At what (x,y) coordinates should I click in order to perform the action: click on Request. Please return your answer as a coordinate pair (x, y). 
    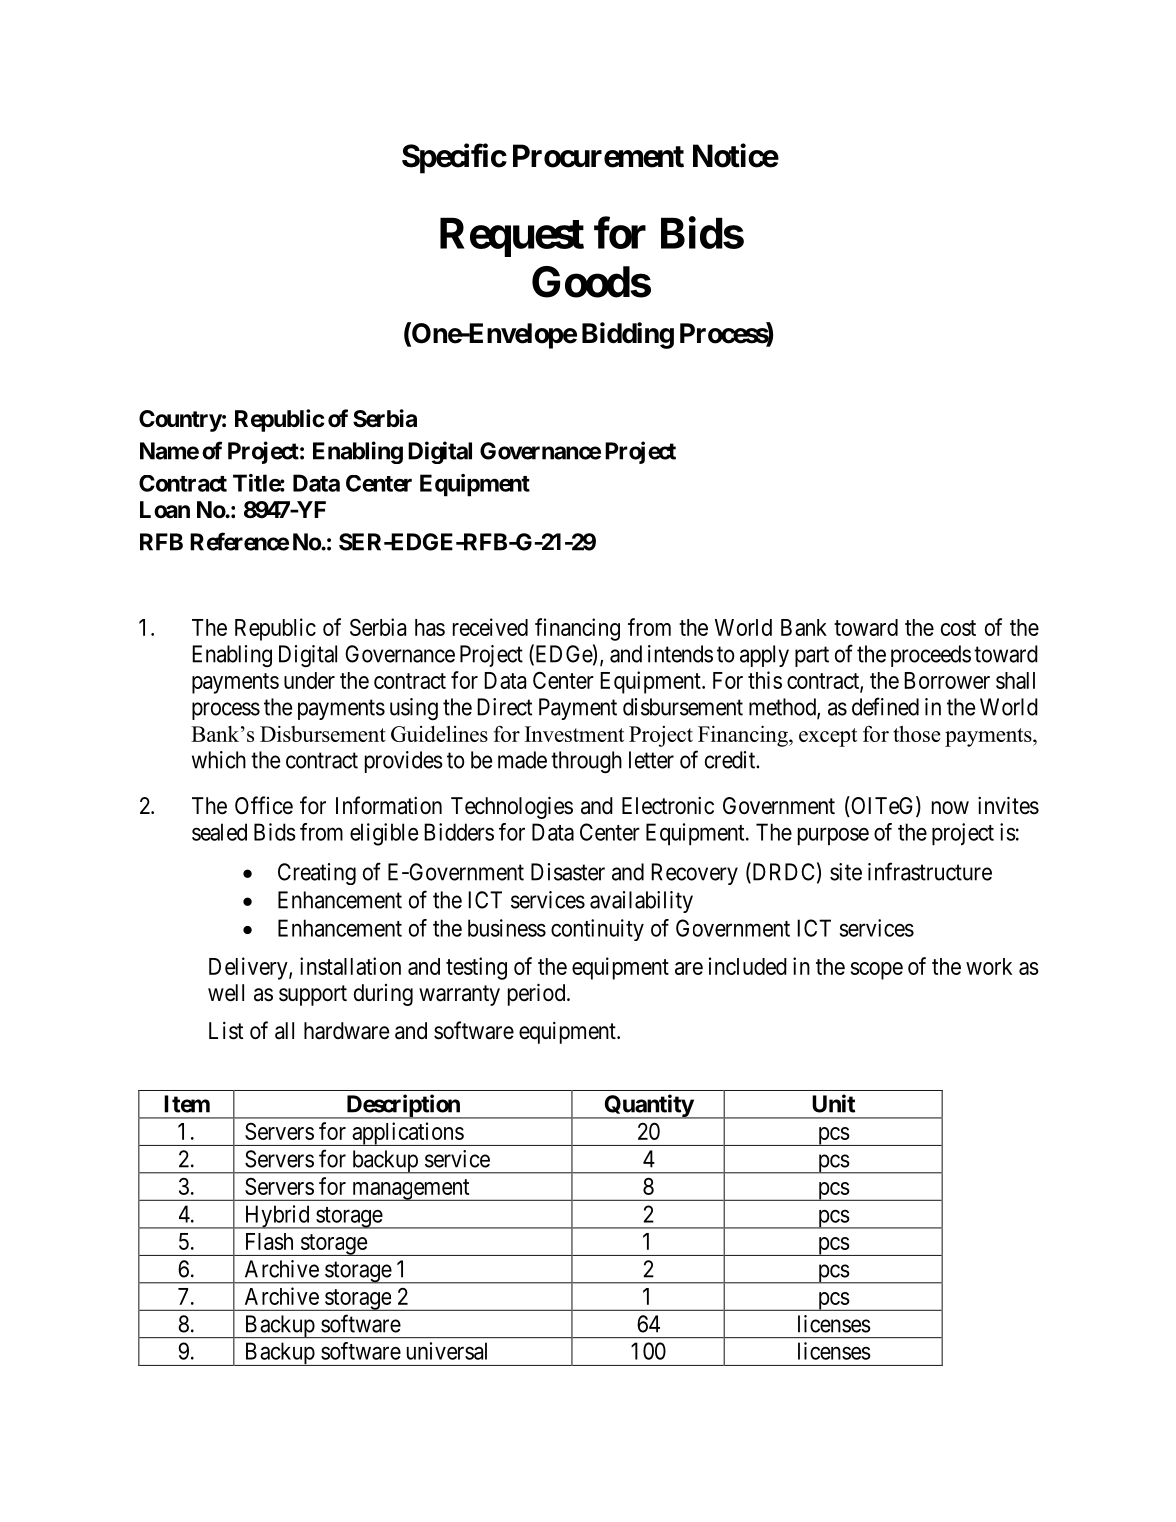
    Looking at the image, I should click on (512, 237).
